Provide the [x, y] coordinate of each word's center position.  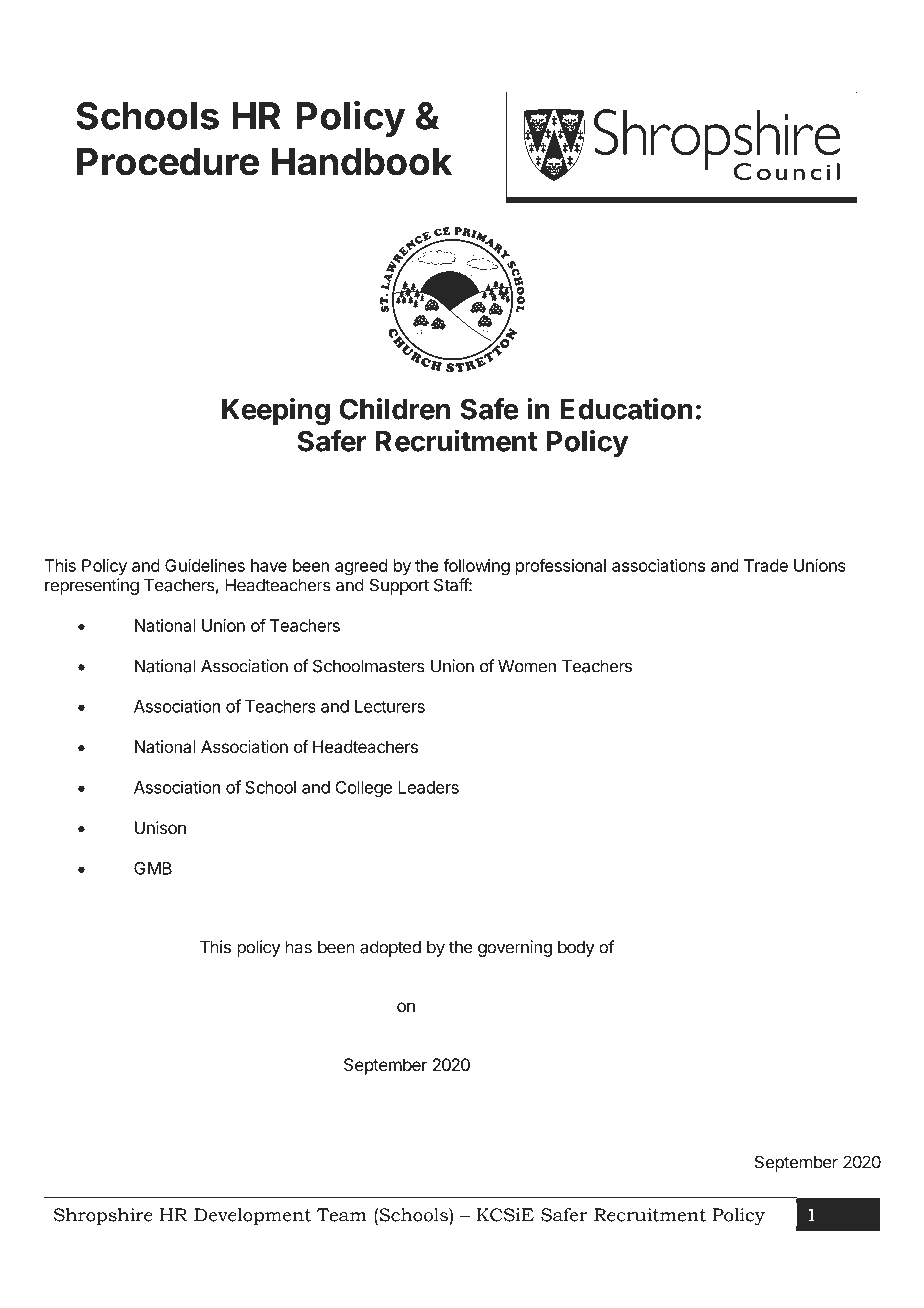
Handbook [362, 162]
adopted [390, 948]
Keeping [276, 412]
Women [527, 666]
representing [92, 586]
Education [626, 409]
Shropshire [103, 1217]
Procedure [168, 162]
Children [395, 409]
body [576, 948]
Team [342, 1215]
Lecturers [390, 706]
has [299, 947]
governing [515, 948]
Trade [766, 565]
